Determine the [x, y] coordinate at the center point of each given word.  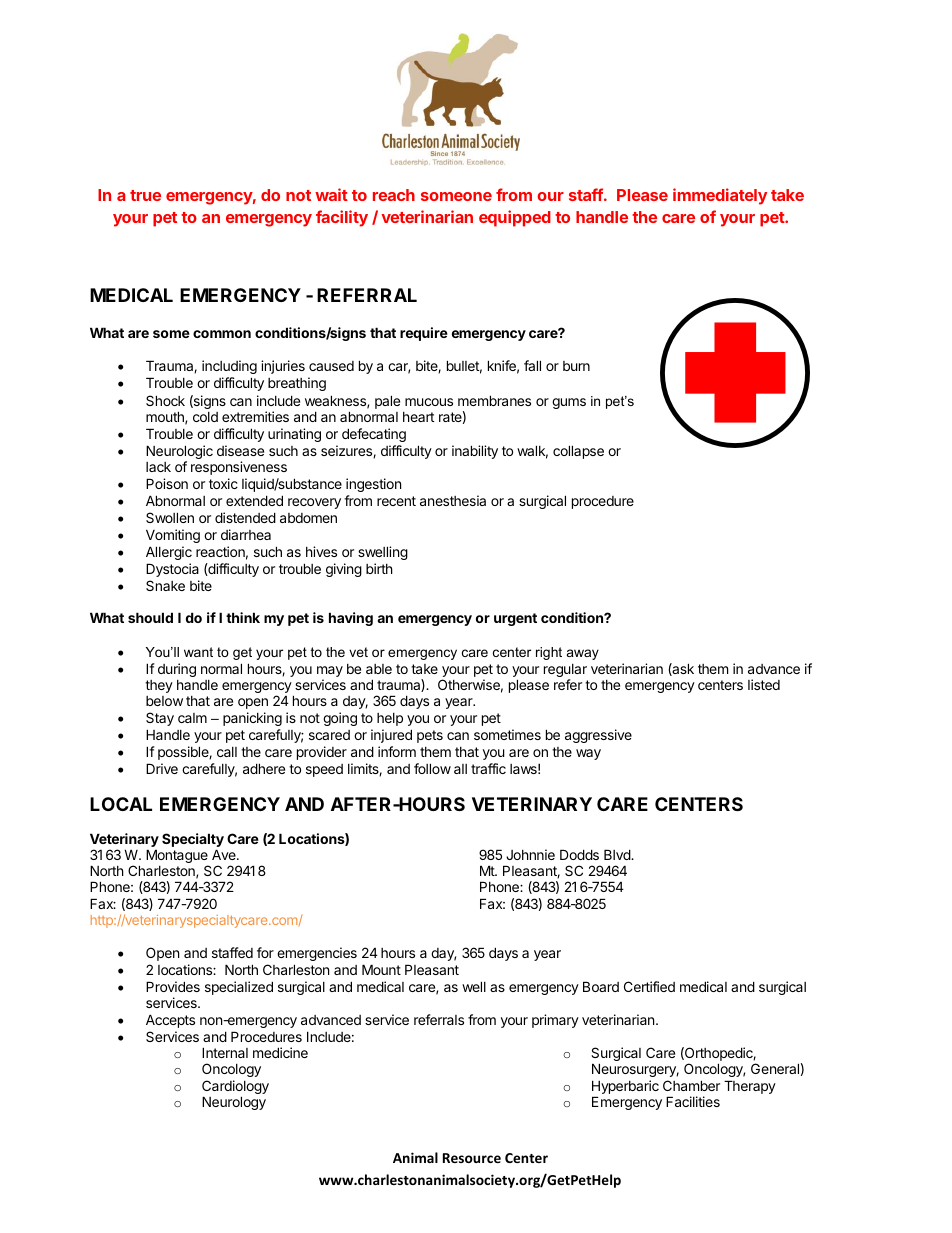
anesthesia [453, 500]
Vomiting [173, 536]
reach [394, 195]
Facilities [693, 1101]
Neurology [234, 1103]
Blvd [618, 854]
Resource [472, 1158]
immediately [720, 196]
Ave [225, 854]
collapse [578, 452]
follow [432, 768]
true [145, 195]
